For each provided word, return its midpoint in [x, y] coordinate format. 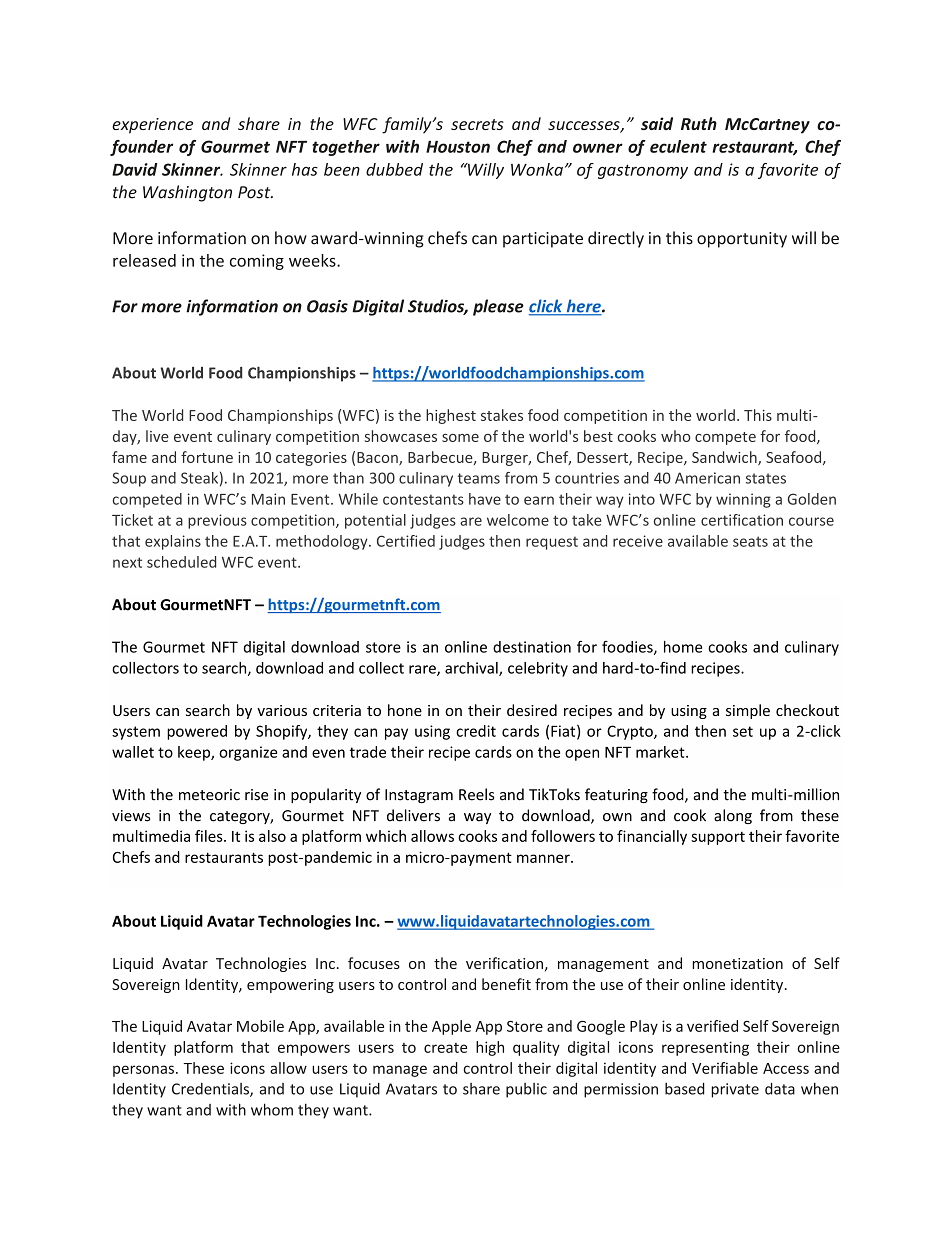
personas [145, 1071]
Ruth [699, 123]
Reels [477, 794]
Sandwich [725, 458]
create [445, 1048]
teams [479, 478]
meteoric [209, 795]
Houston [458, 147]
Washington [187, 193]
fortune [207, 457]
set [743, 731]
